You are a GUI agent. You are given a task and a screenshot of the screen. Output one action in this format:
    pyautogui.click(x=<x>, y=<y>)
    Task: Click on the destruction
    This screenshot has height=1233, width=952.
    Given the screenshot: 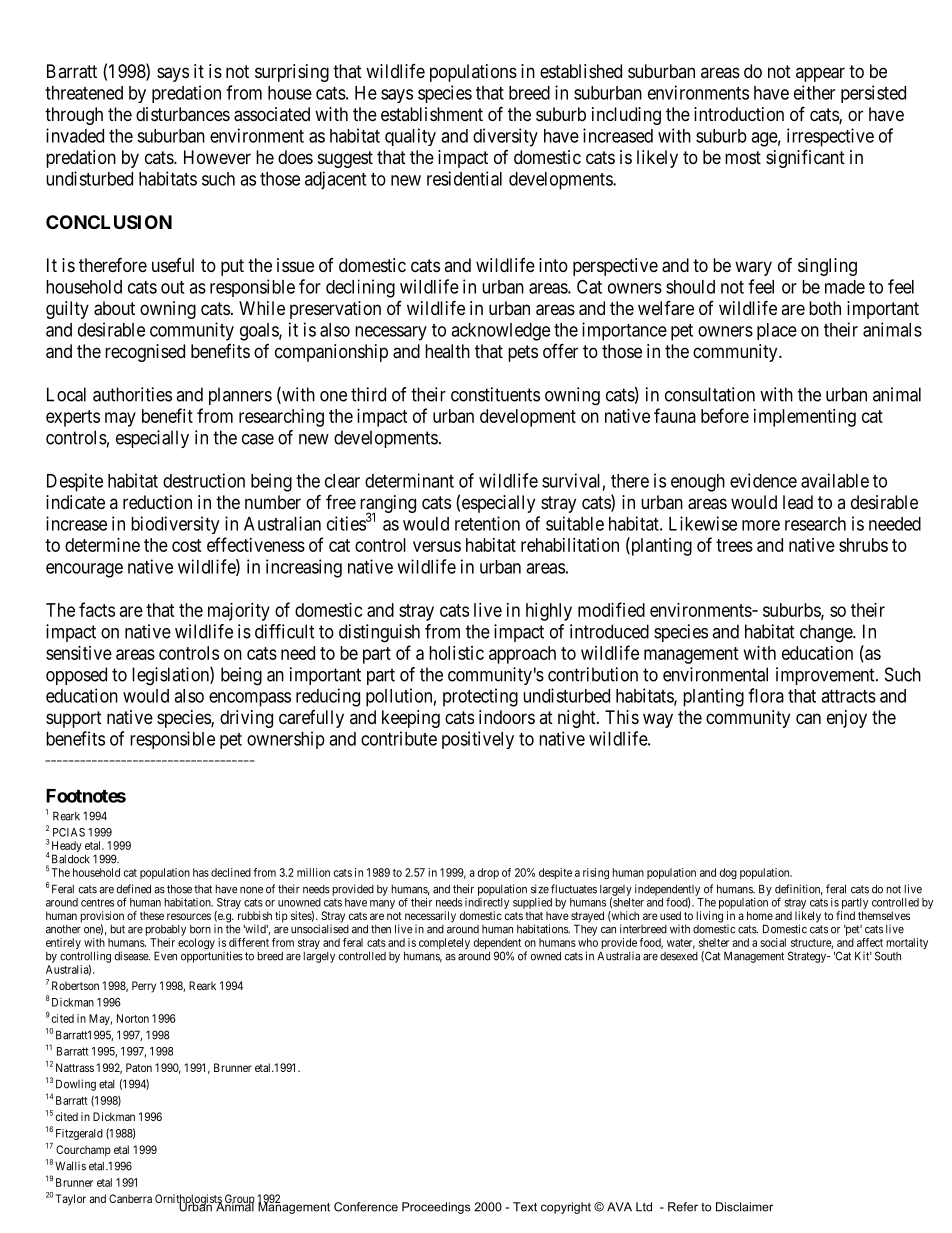 What is the action you would take?
    pyautogui.click(x=204, y=480)
